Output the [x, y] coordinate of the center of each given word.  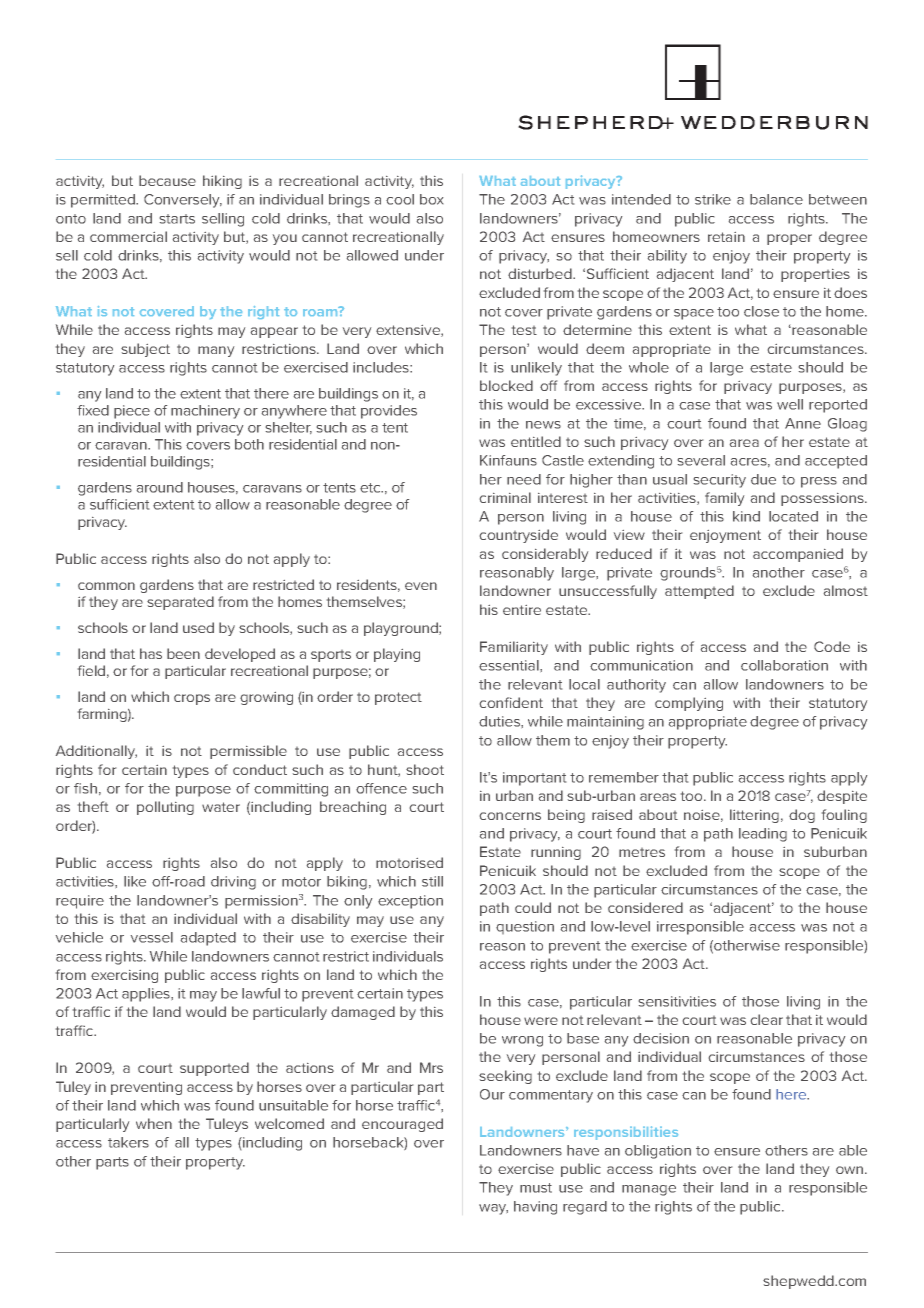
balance [776, 199]
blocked [506, 385]
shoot [425, 769]
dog [802, 816]
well [790, 404]
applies [147, 995]
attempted [699, 592]
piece [132, 412]
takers [128, 1142]
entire [522, 610]
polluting [165, 808]
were [541, 1021]
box [431, 199]
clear [767, 1019]
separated [180, 603]
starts [177, 219]
